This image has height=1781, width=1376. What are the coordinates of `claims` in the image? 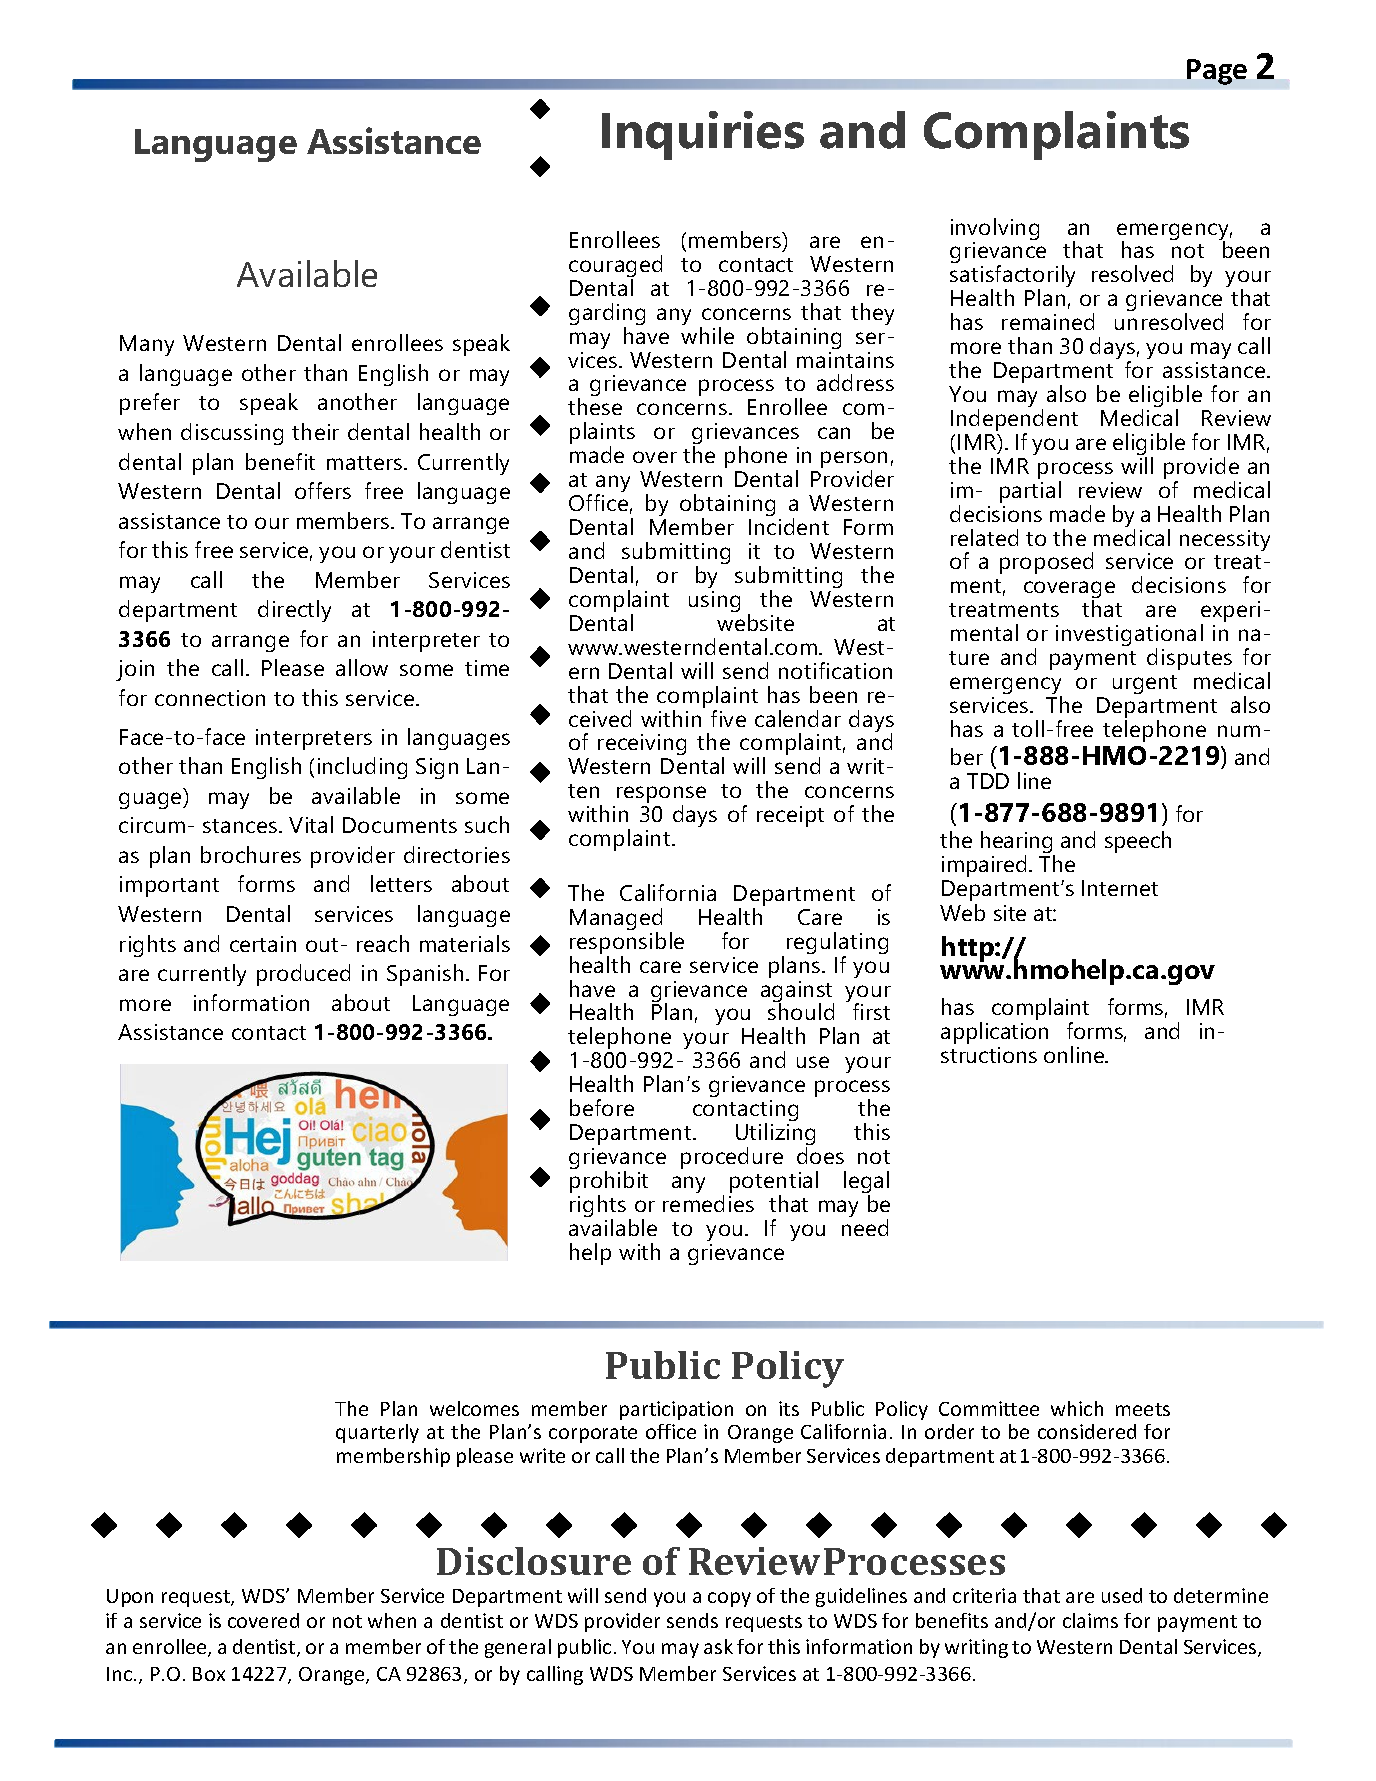 It's located at (1090, 1620).
